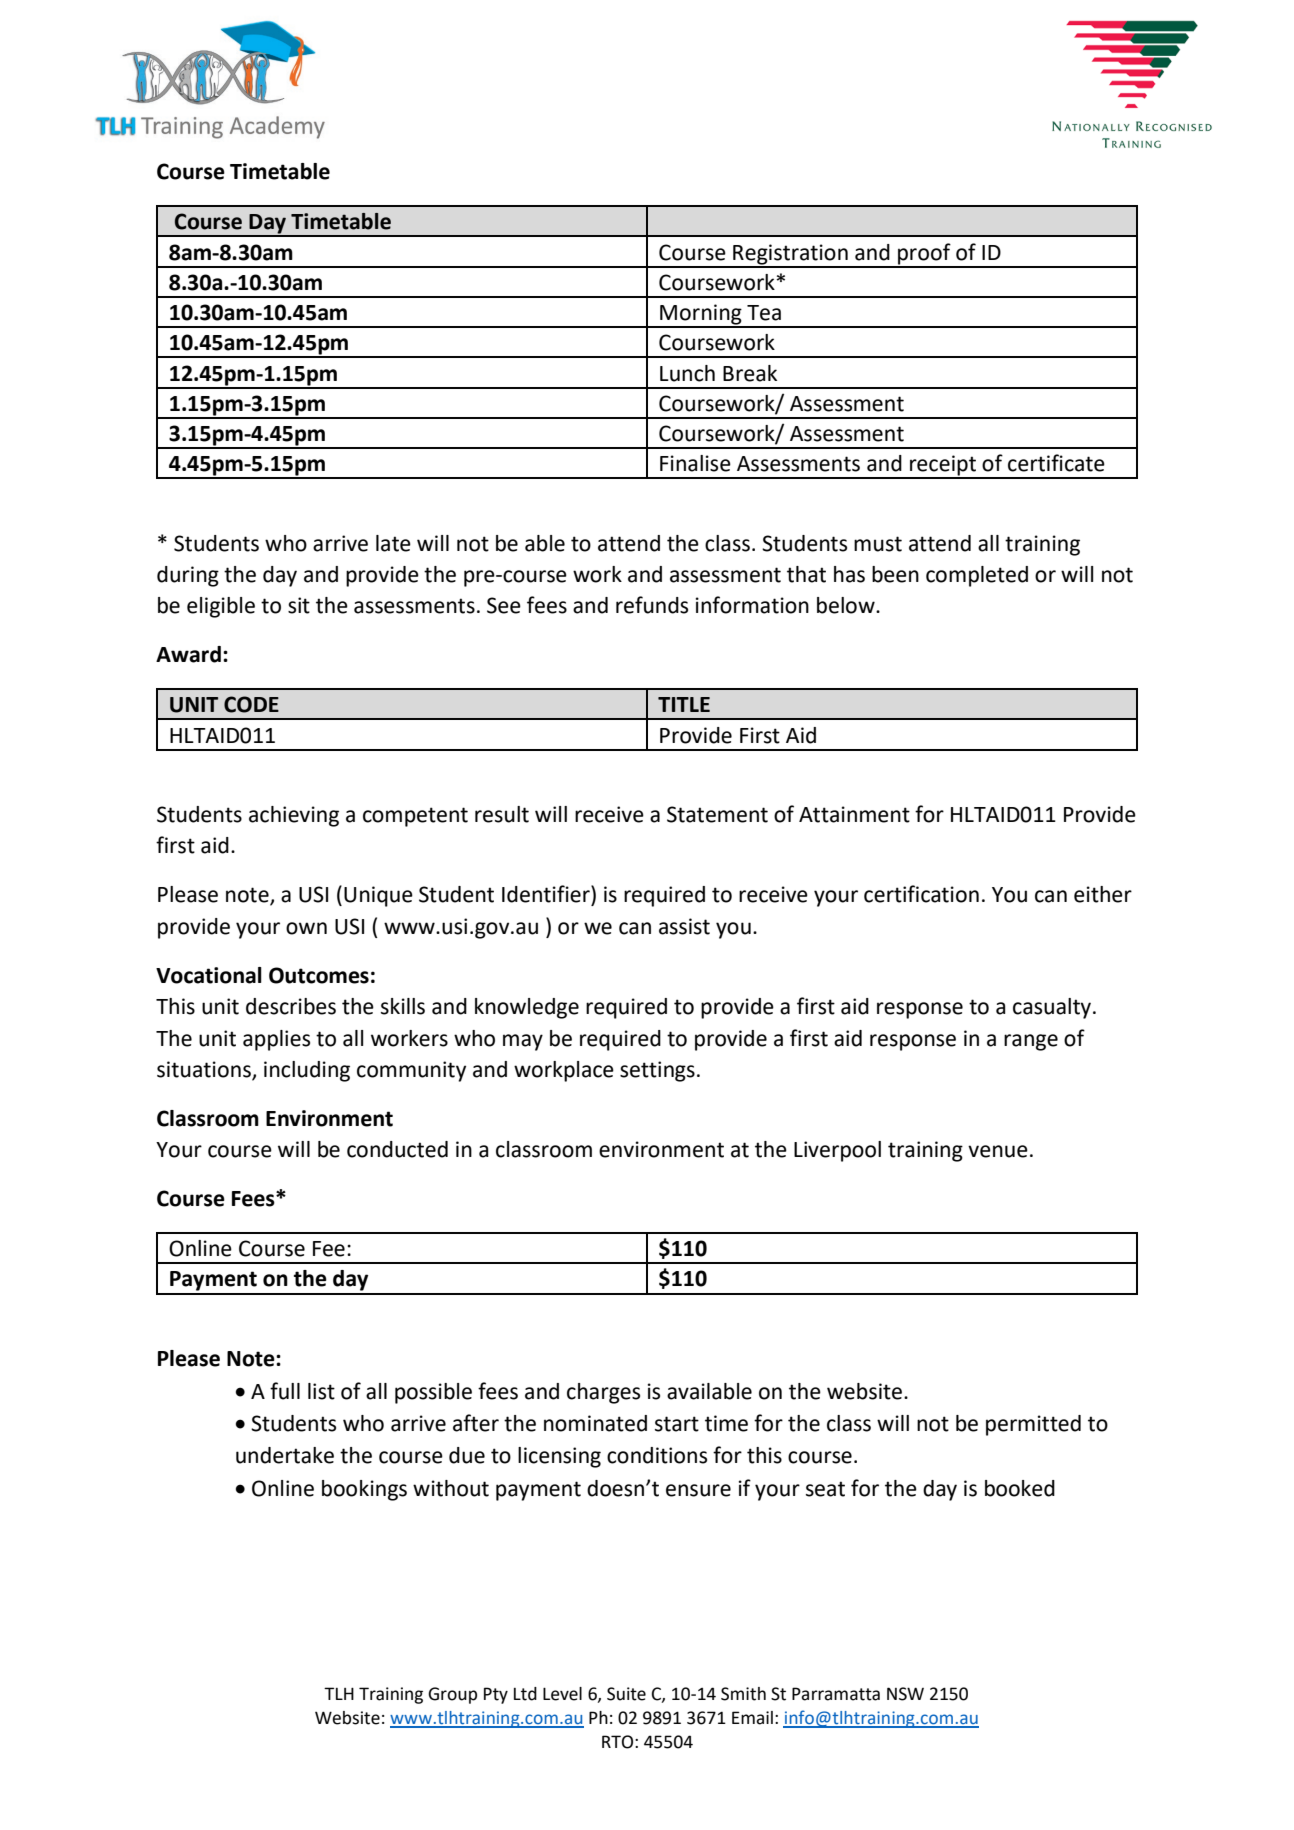 The image size is (1294, 1830). What do you see at coordinates (393, 543) in the document?
I see `late` at bounding box center [393, 543].
